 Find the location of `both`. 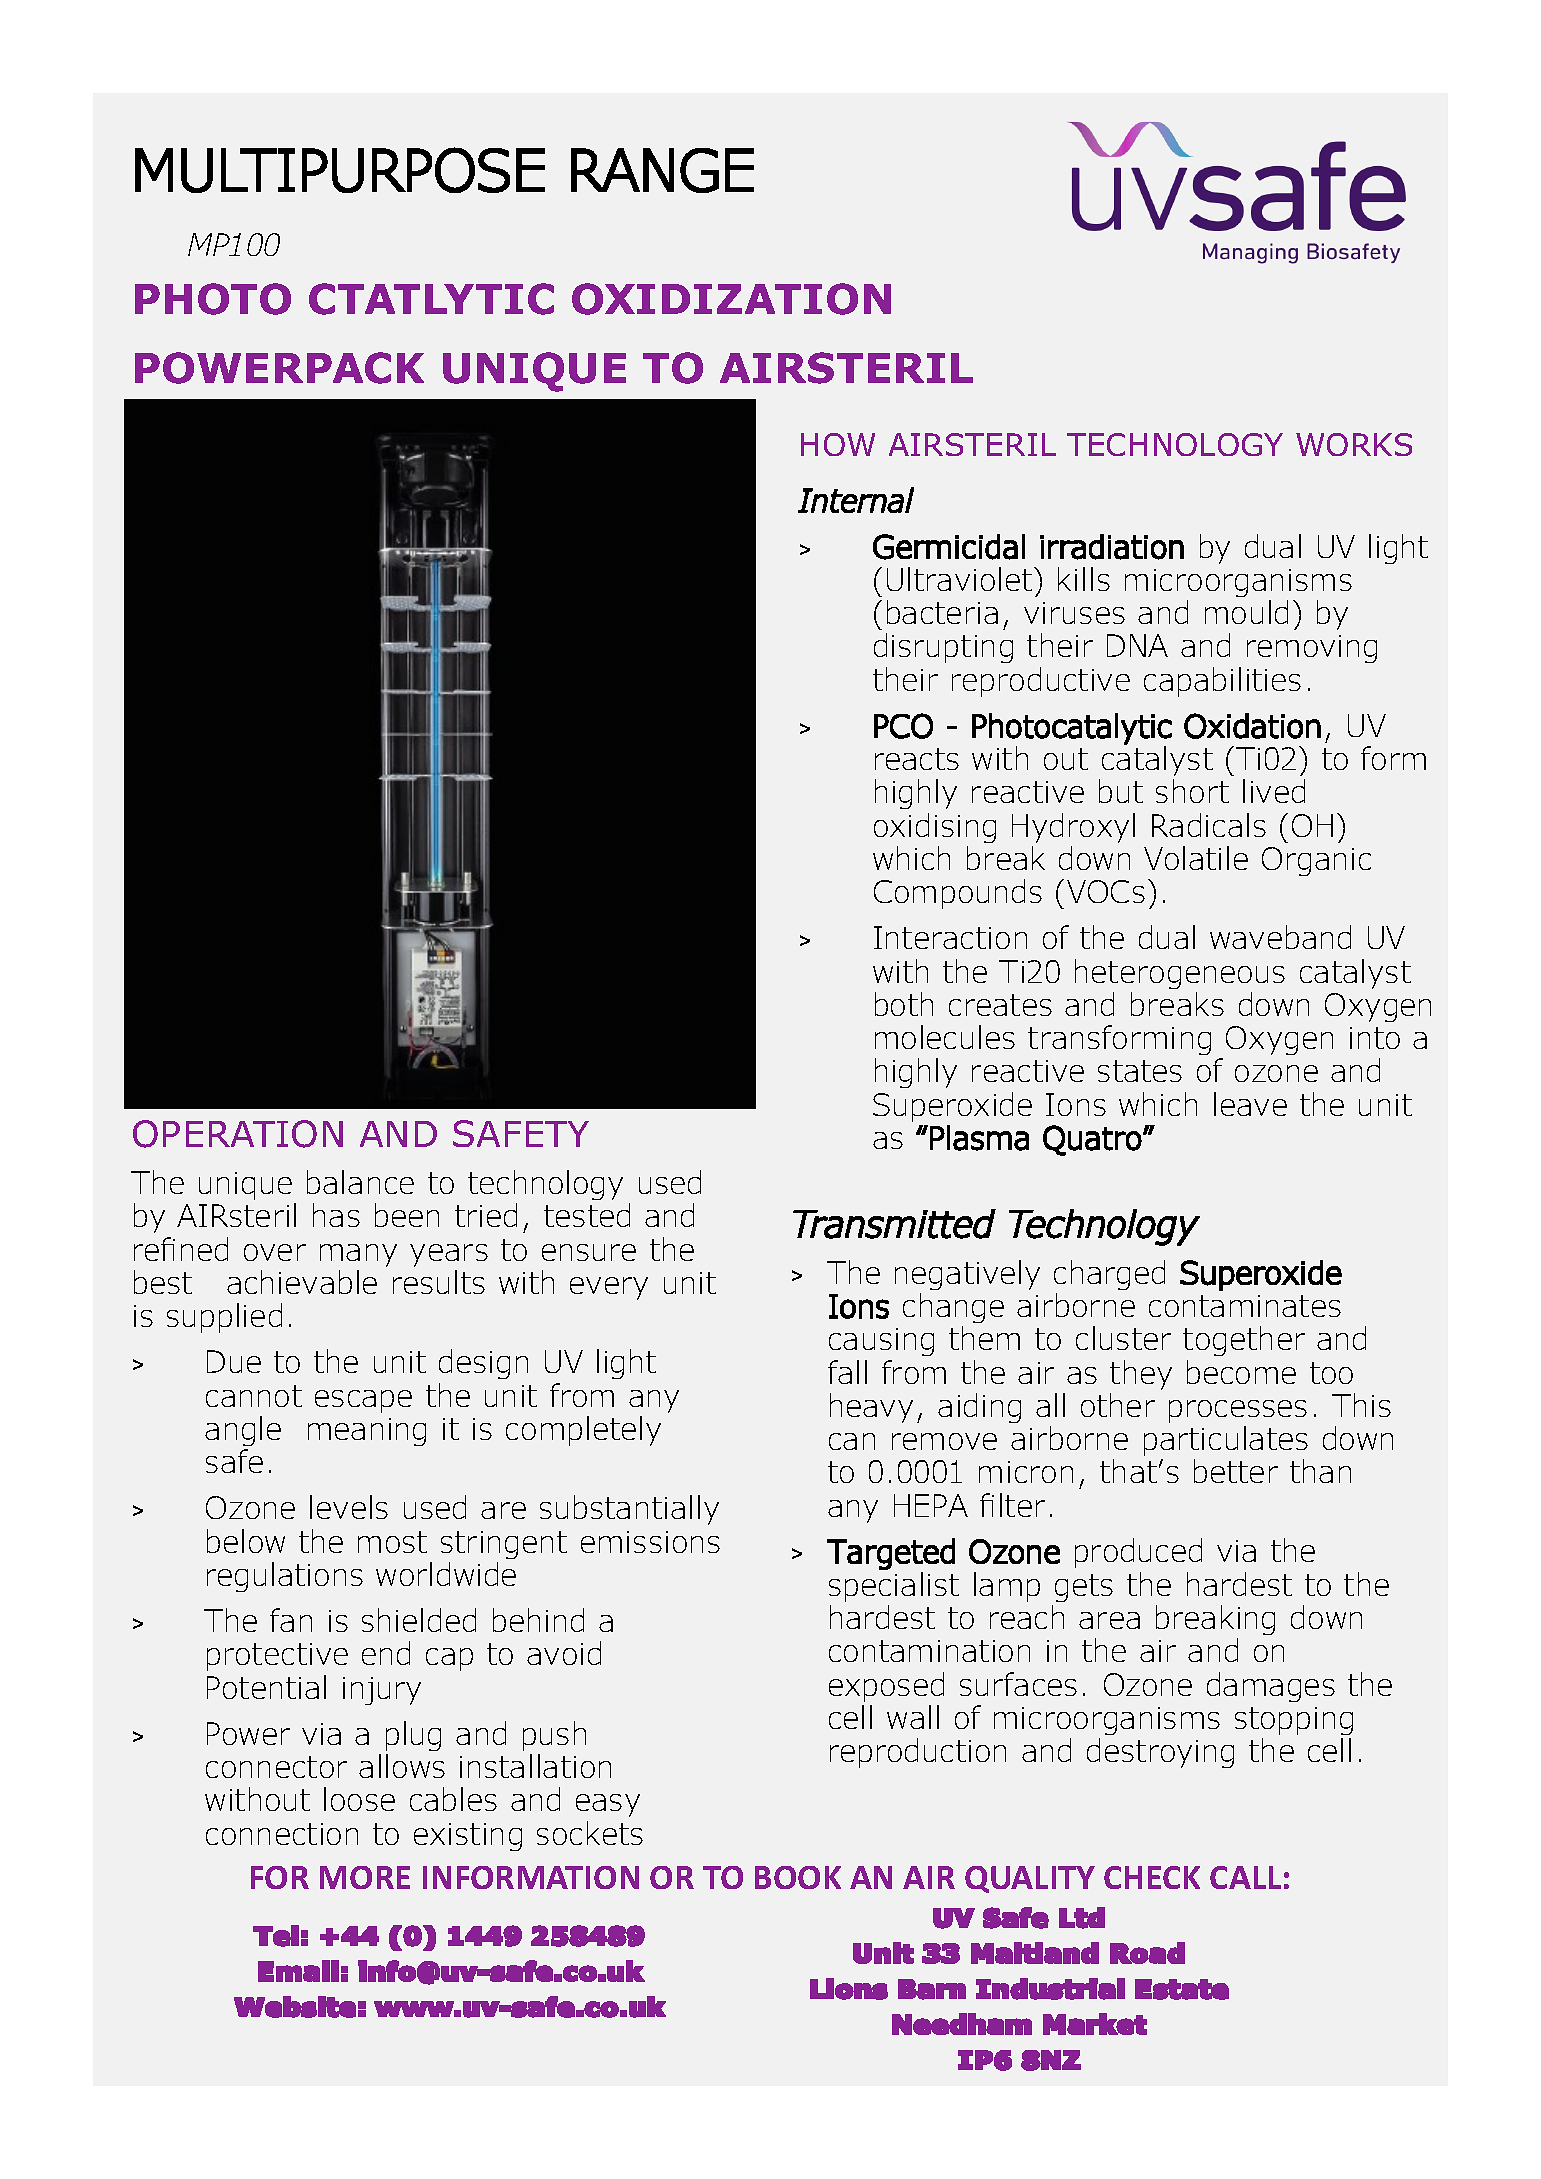

both is located at coordinates (904, 1004).
